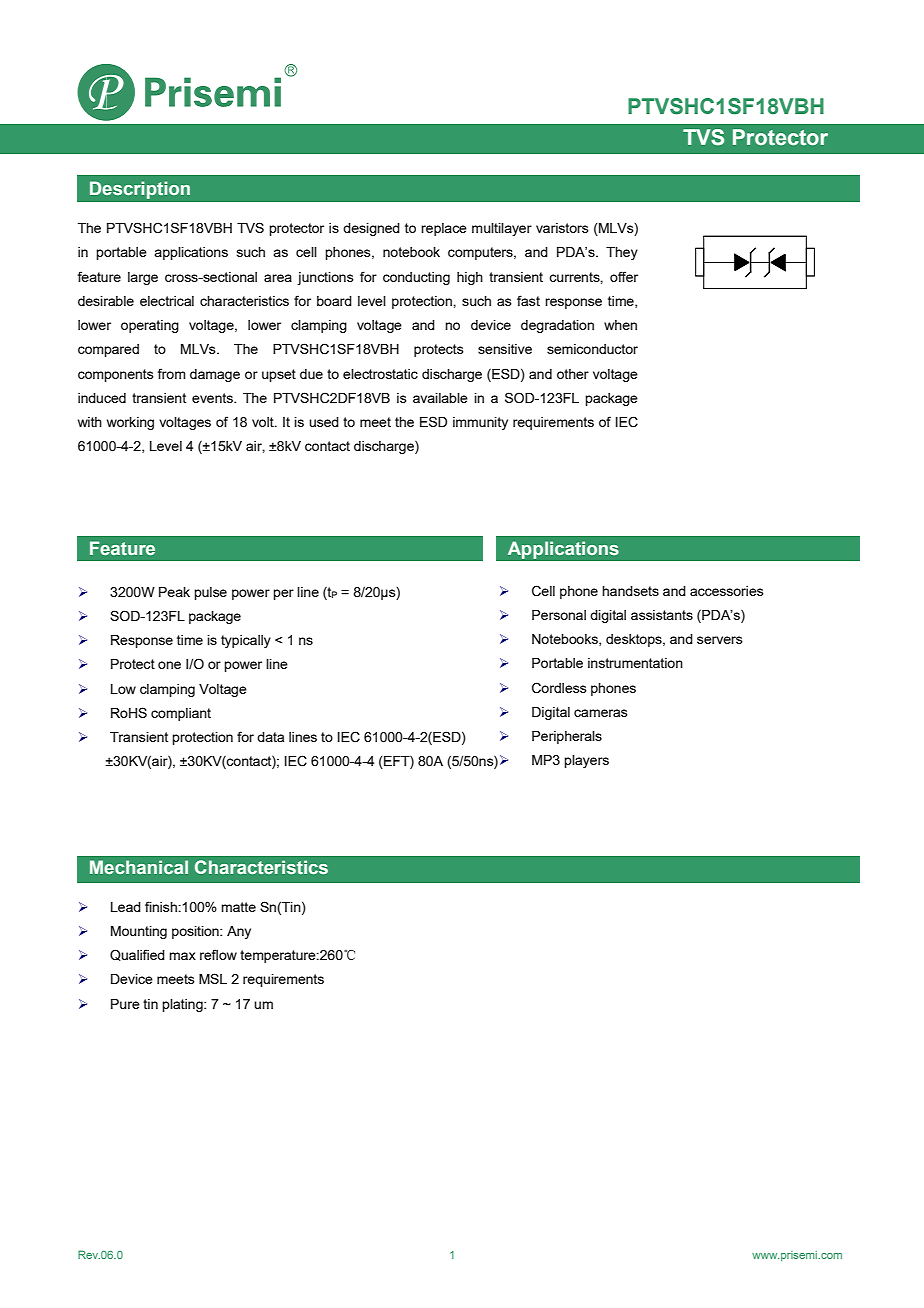 This screenshot has height=1308, width=924. I want to click on handsets, so click(630, 591).
